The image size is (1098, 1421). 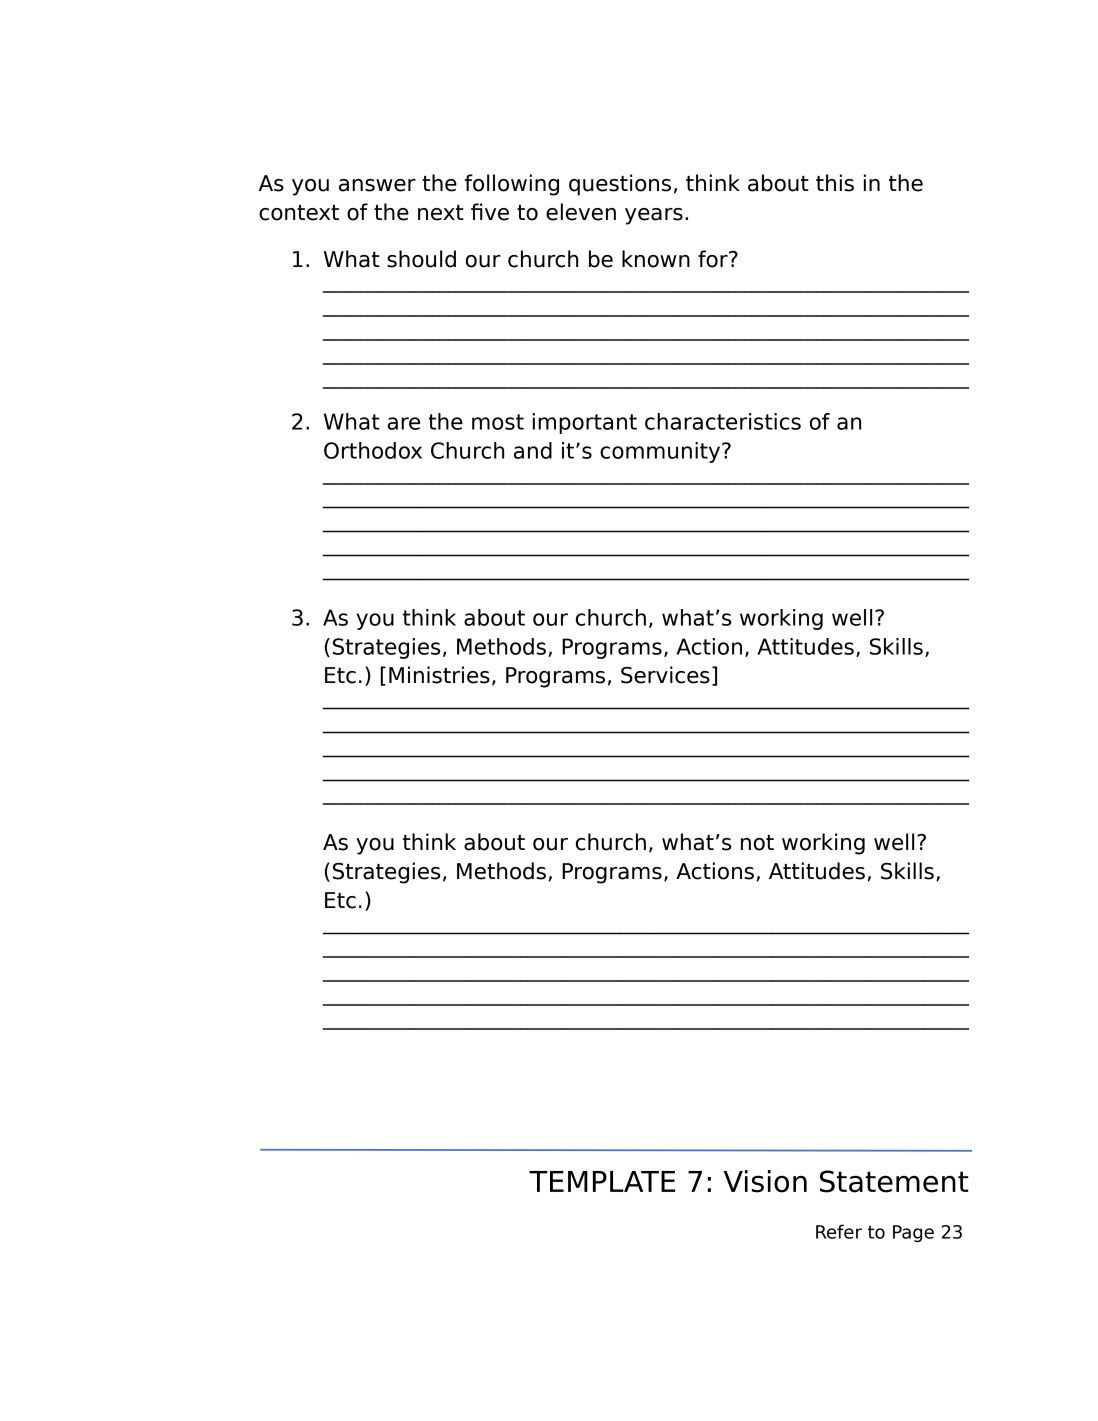 What do you see at coordinates (765, 1181) in the screenshot?
I see `Vision` at bounding box center [765, 1181].
